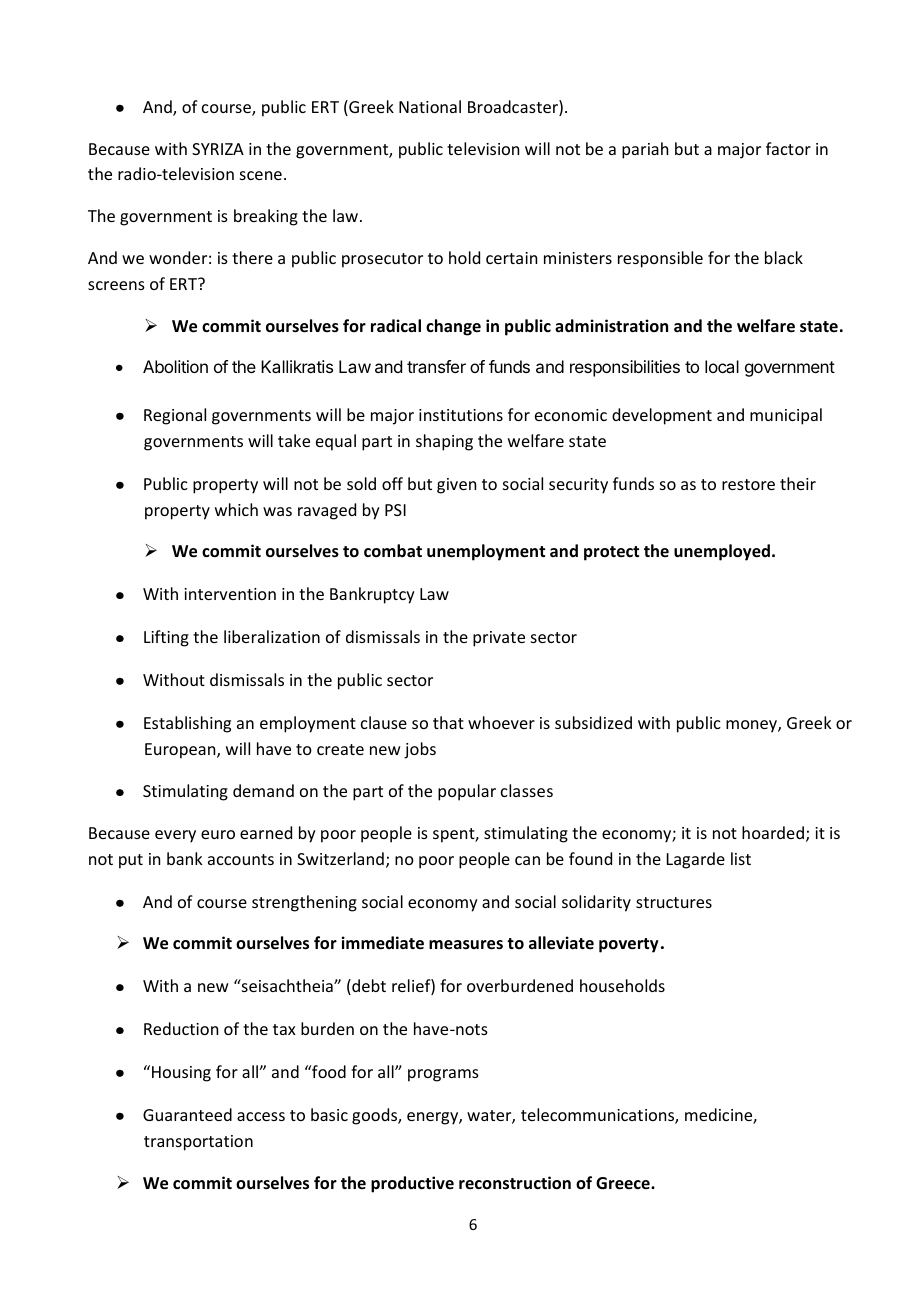 The image size is (924, 1308). I want to click on productive, so click(412, 1184).
